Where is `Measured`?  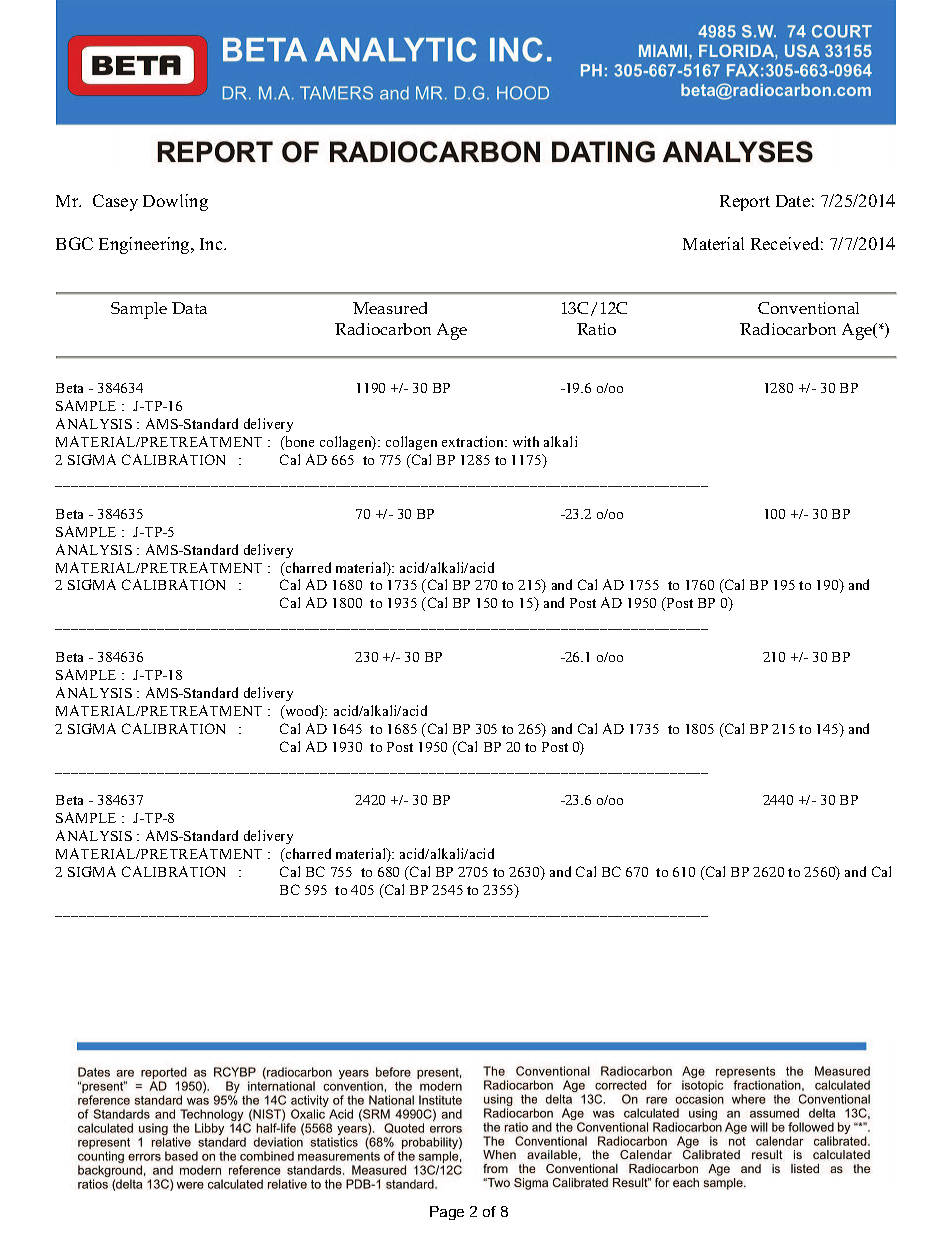 Measured is located at coordinates (390, 308).
